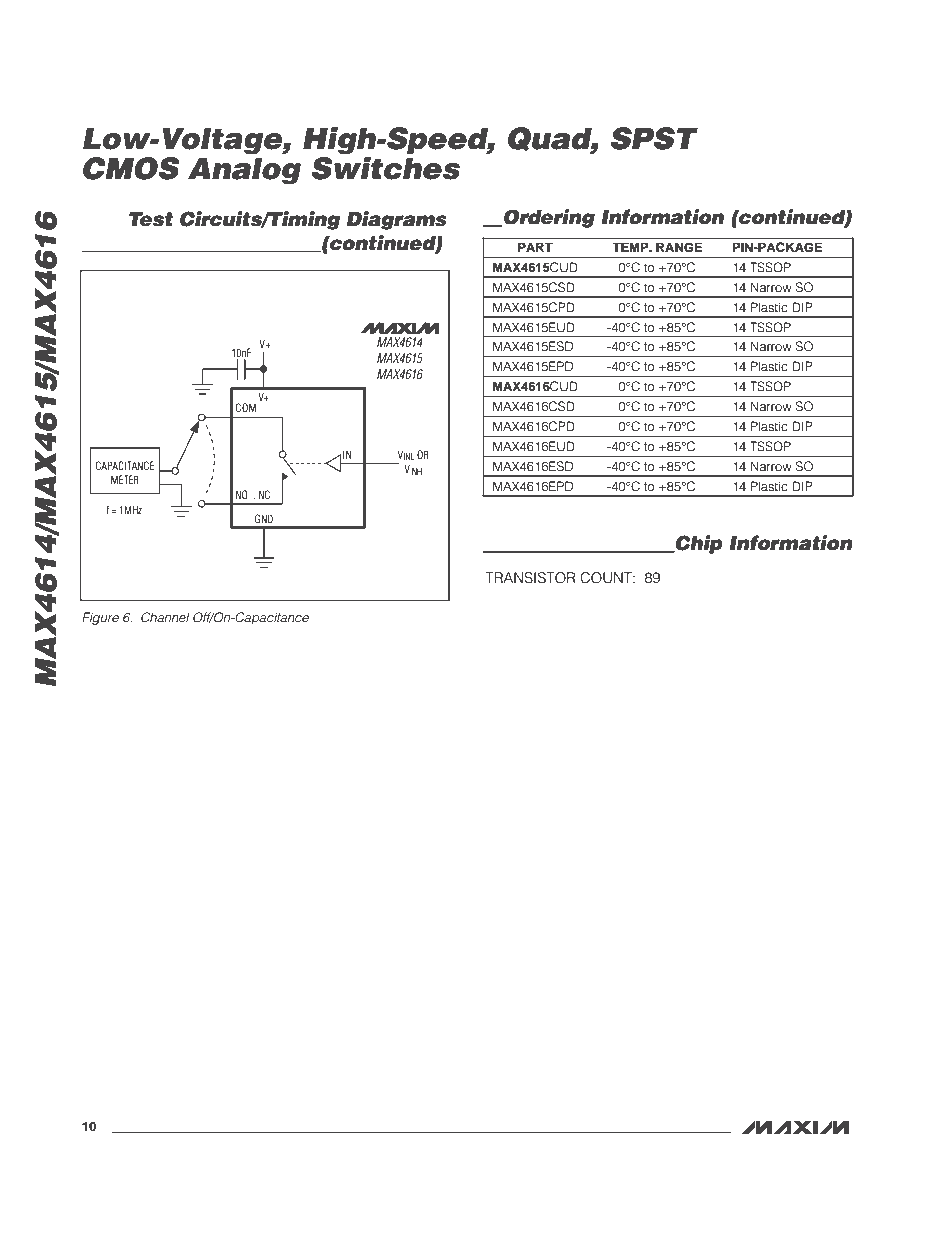  Describe the element at coordinates (125, 479) in the screenshot. I see `METER` at that location.
